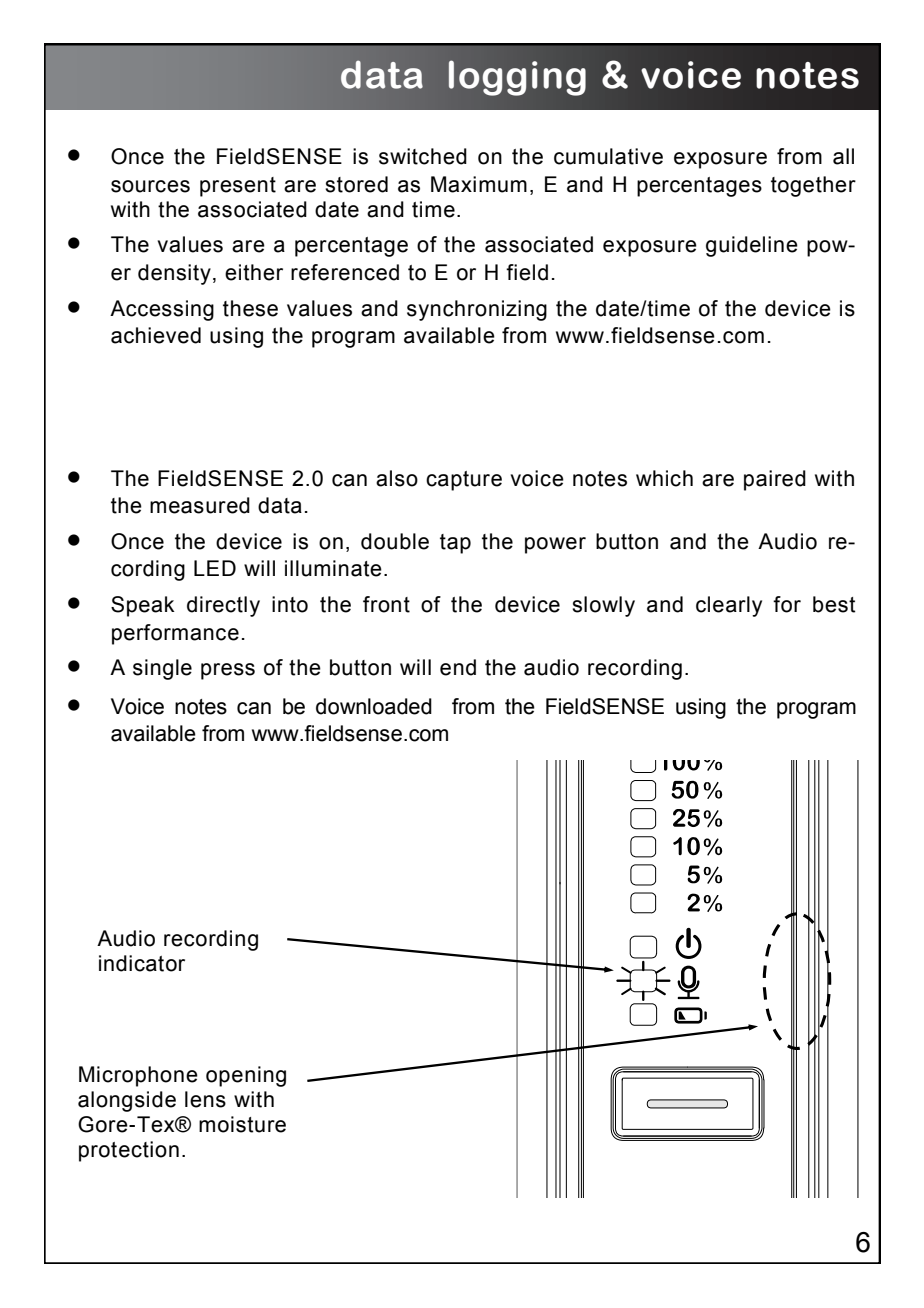  Describe the element at coordinates (843, 156) in the document. I see `all` at that location.
